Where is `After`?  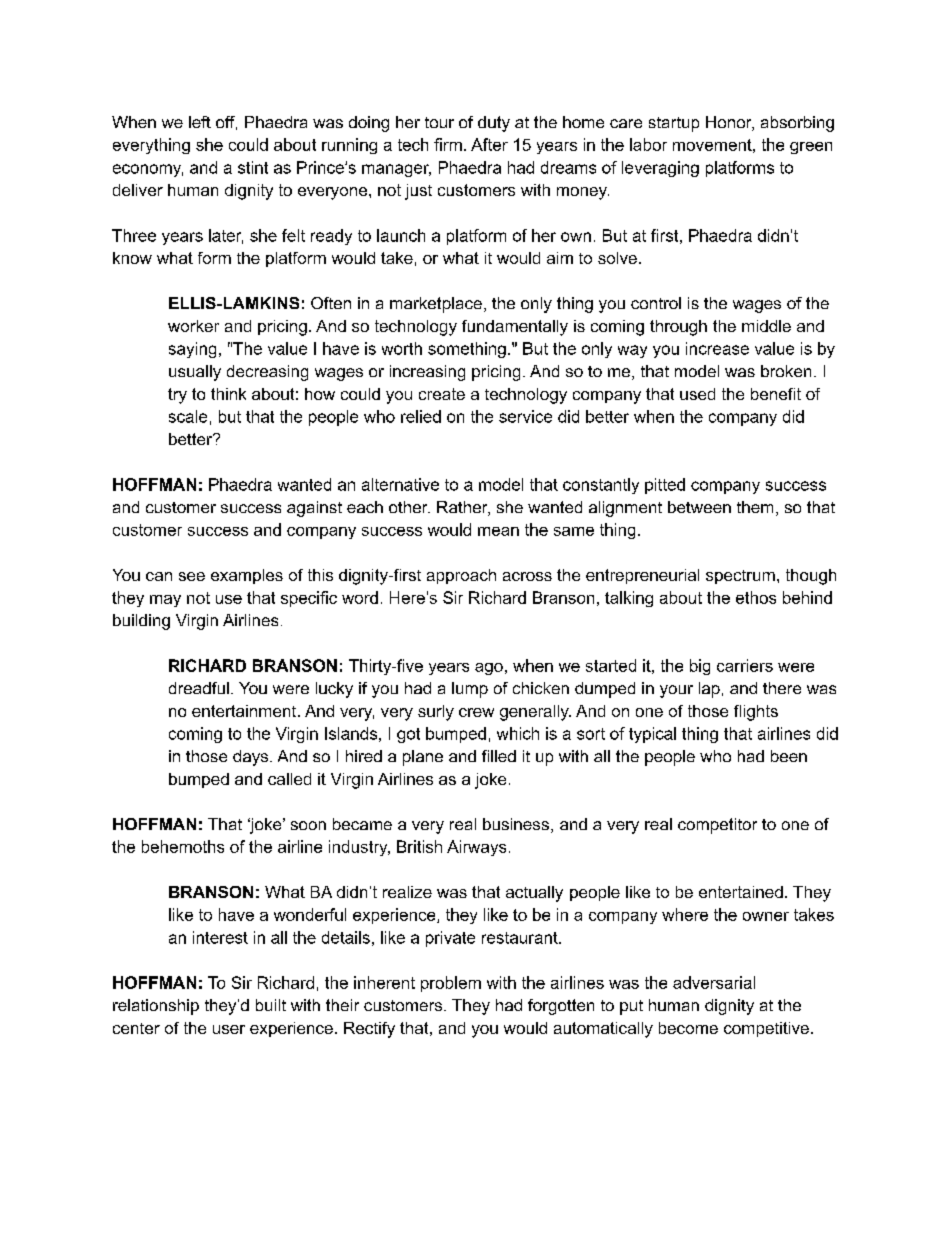 After is located at coordinates (489, 144).
